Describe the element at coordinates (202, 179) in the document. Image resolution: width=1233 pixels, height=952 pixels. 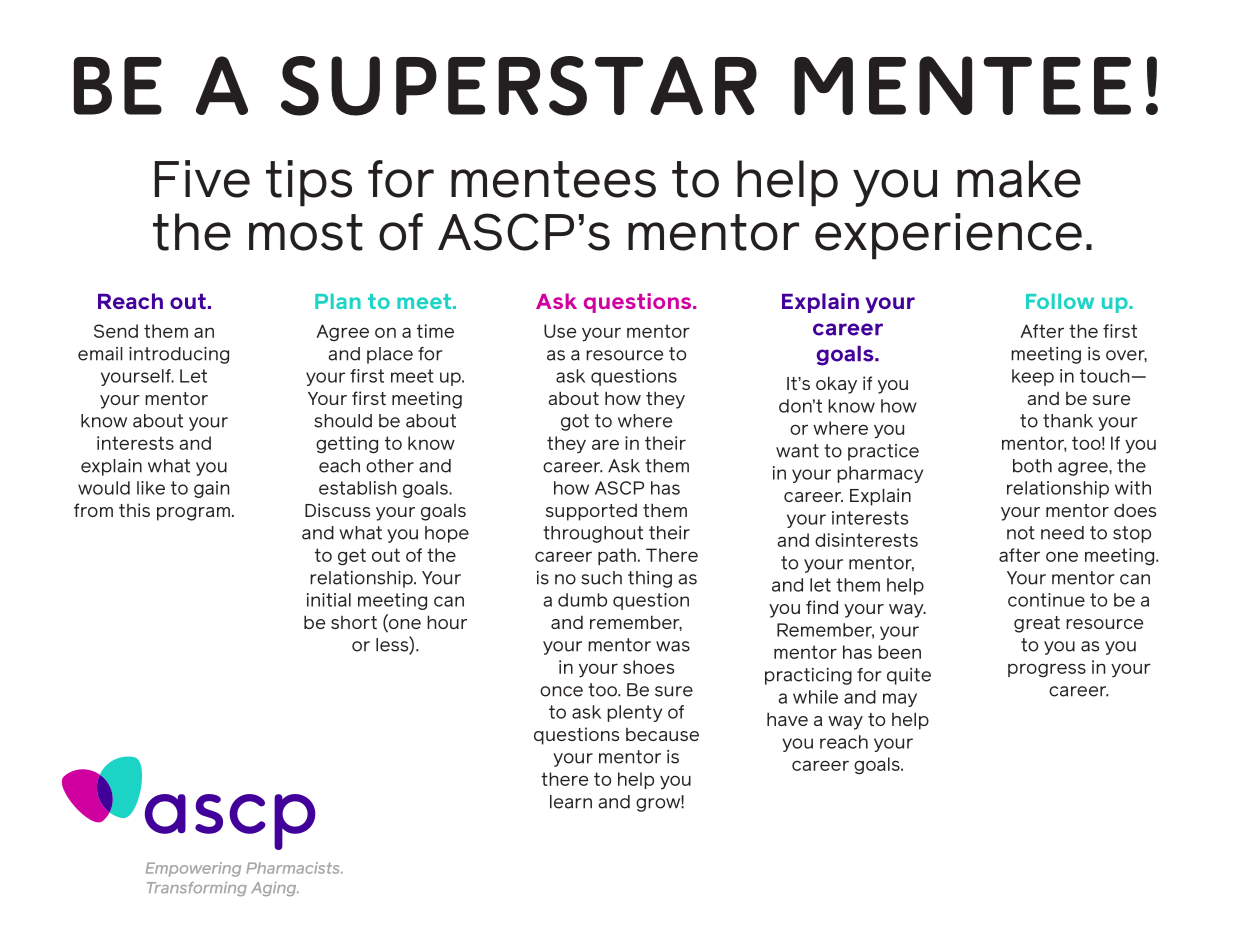
I see `Five` at that location.
